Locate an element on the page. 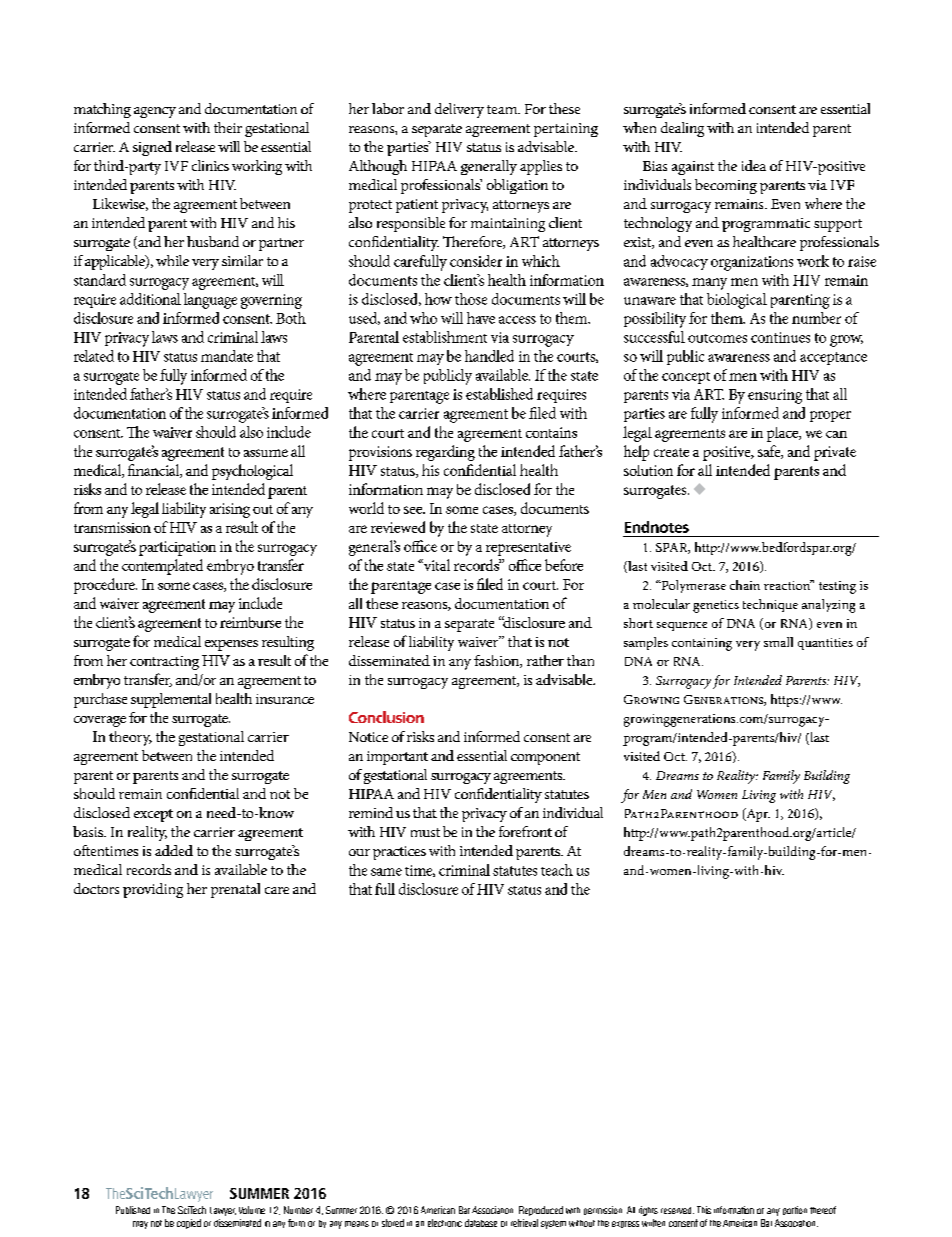  database is located at coordinates (481, 1223).
